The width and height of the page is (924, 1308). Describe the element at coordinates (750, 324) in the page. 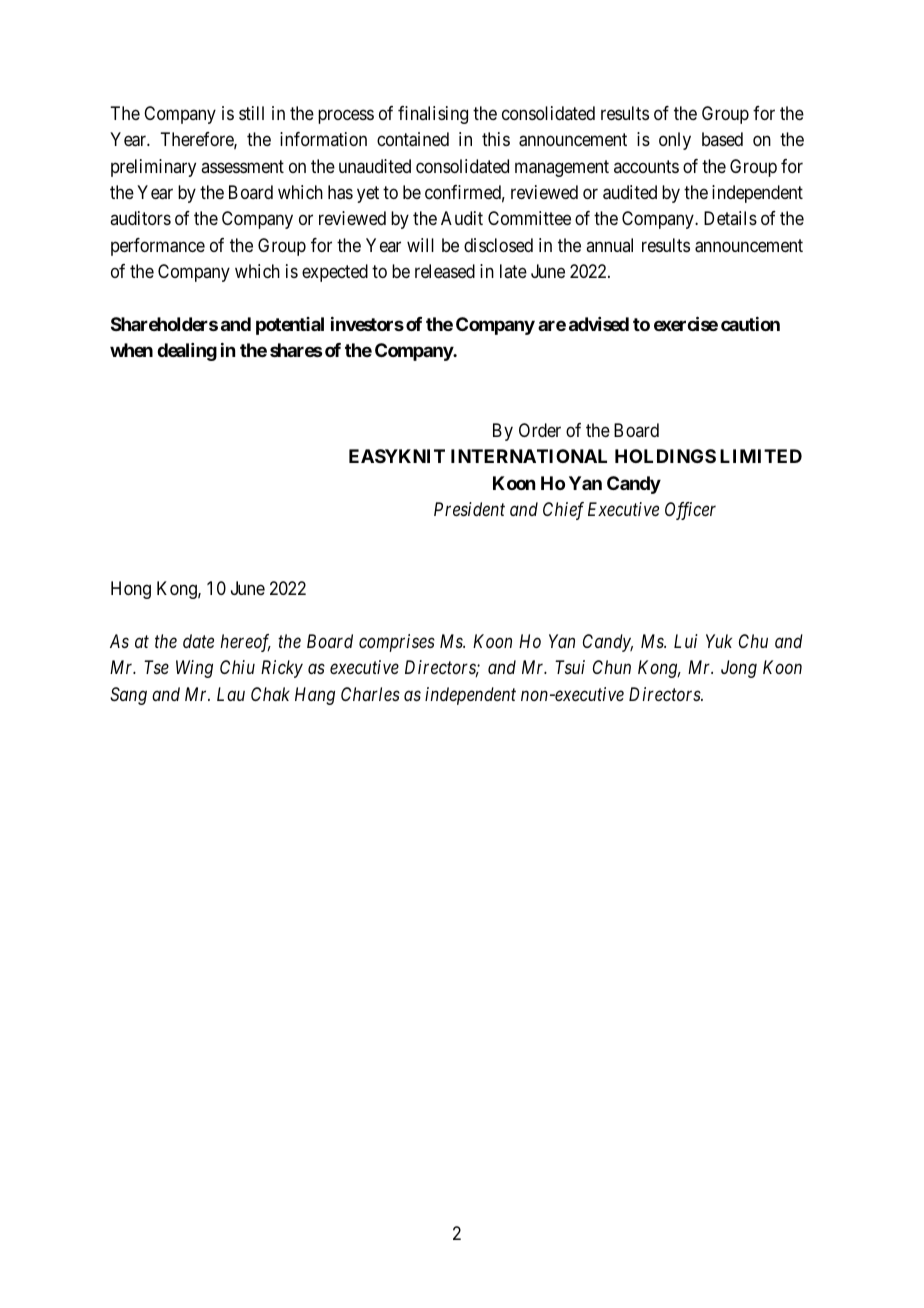

I see `caution` at that location.
